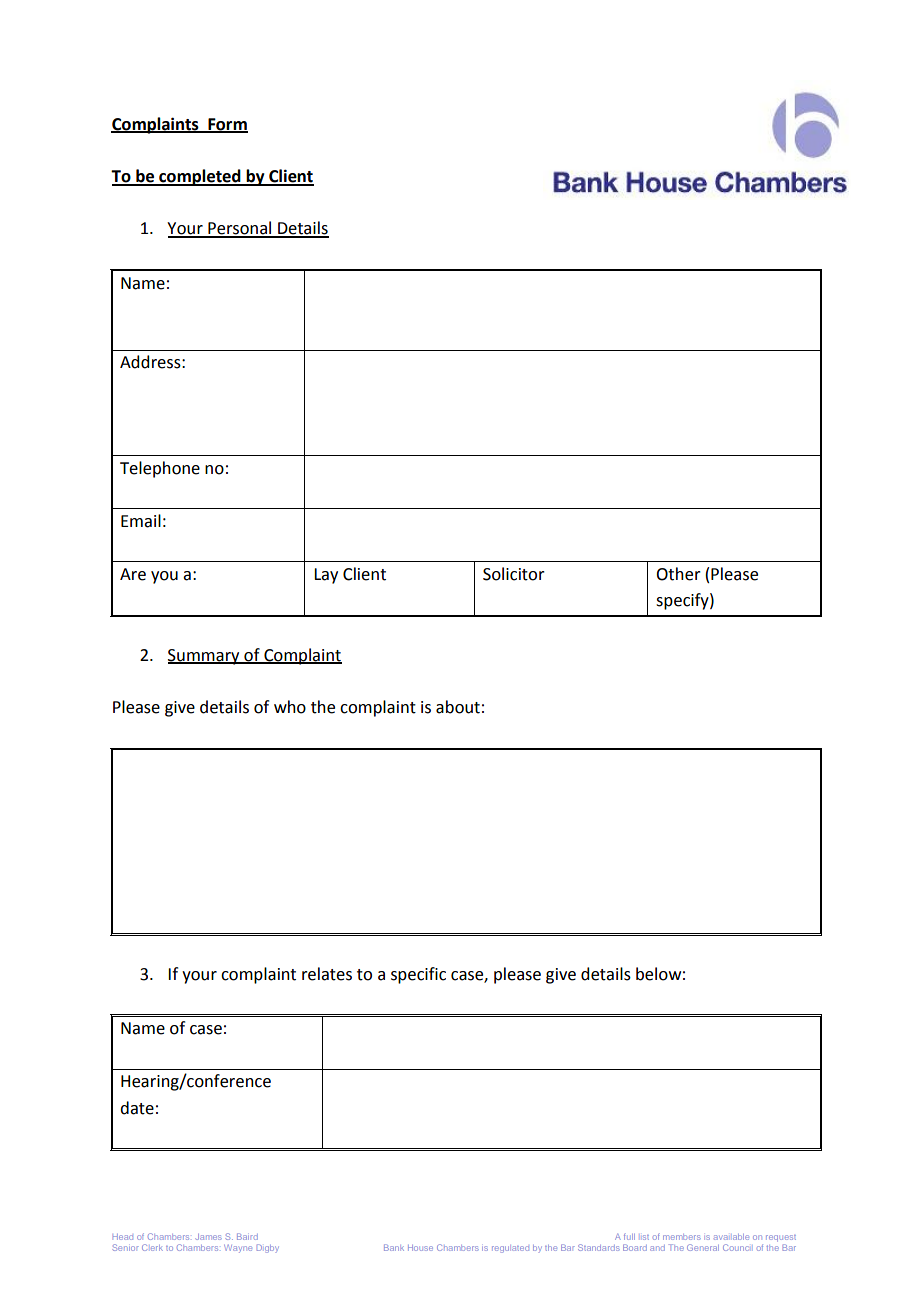 Image resolution: width=924 pixels, height=1308 pixels. I want to click on completed, so click(200, 177).
